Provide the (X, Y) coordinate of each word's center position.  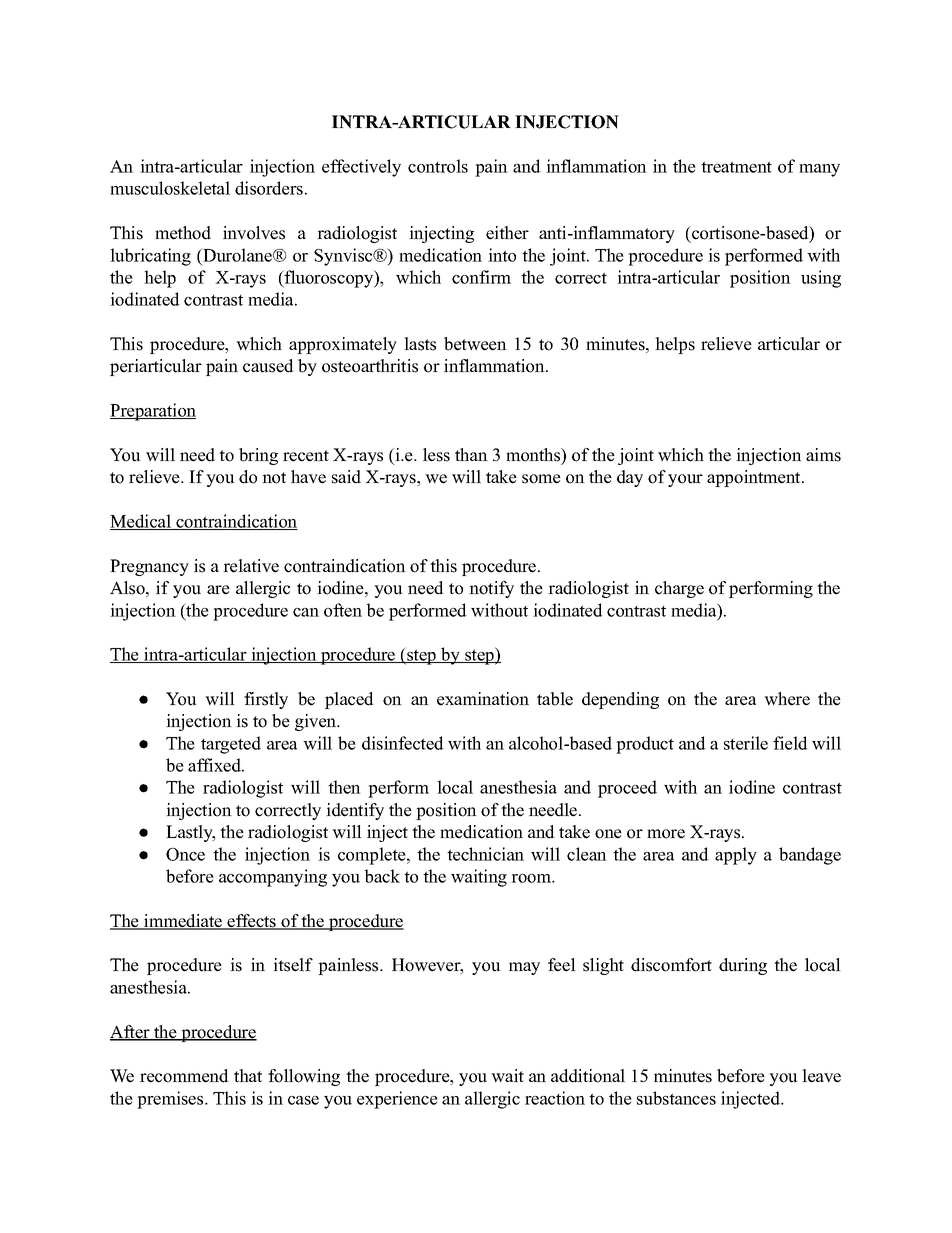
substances (676, 1098)
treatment (736, 167)
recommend (184, 1076)
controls (438, 166)
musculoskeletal (170, 188)
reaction (555, 1098)
